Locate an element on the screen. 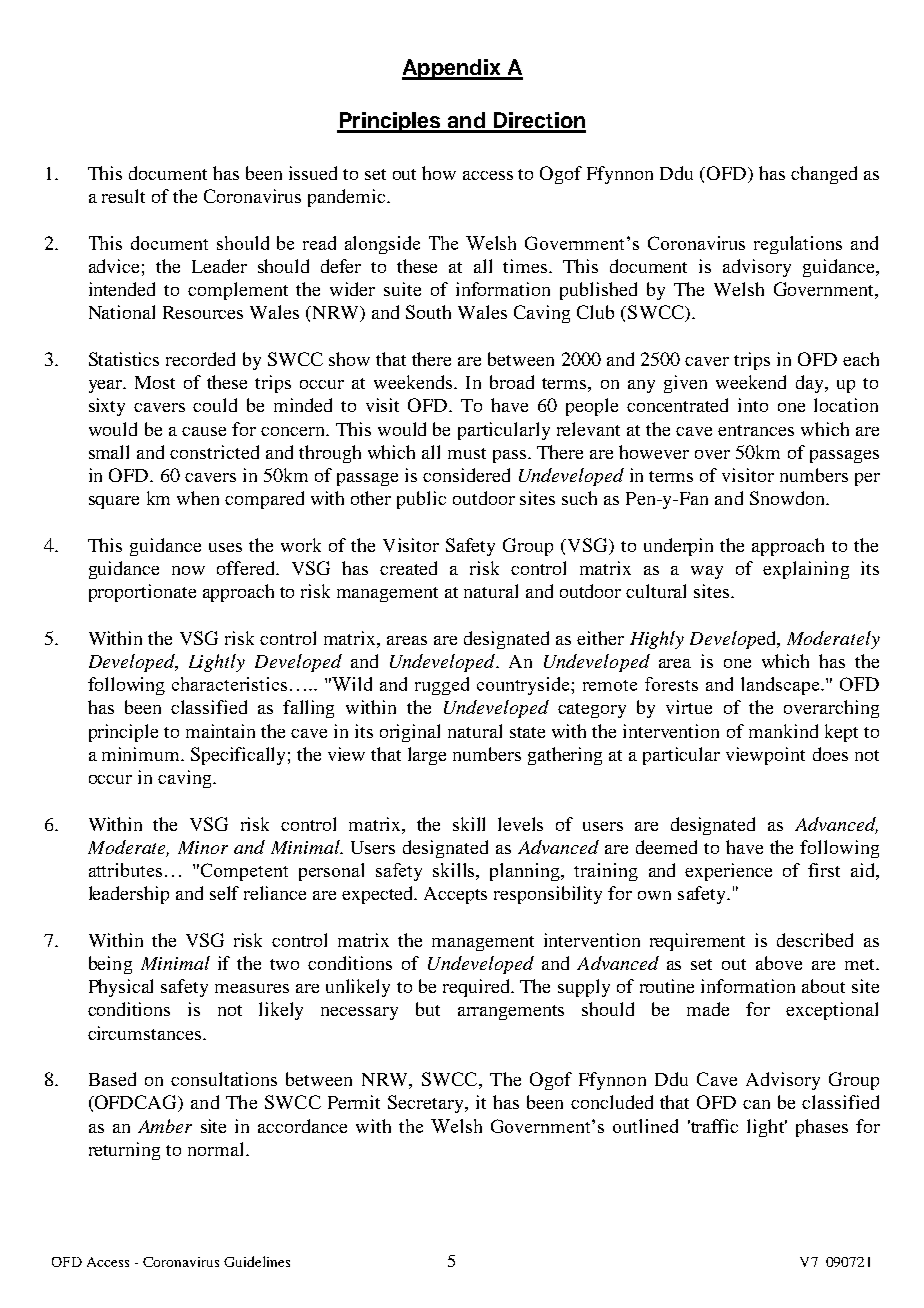 The height and width of the screenshot is (1308, 924). mankind is located at coordinates (783, 731).
